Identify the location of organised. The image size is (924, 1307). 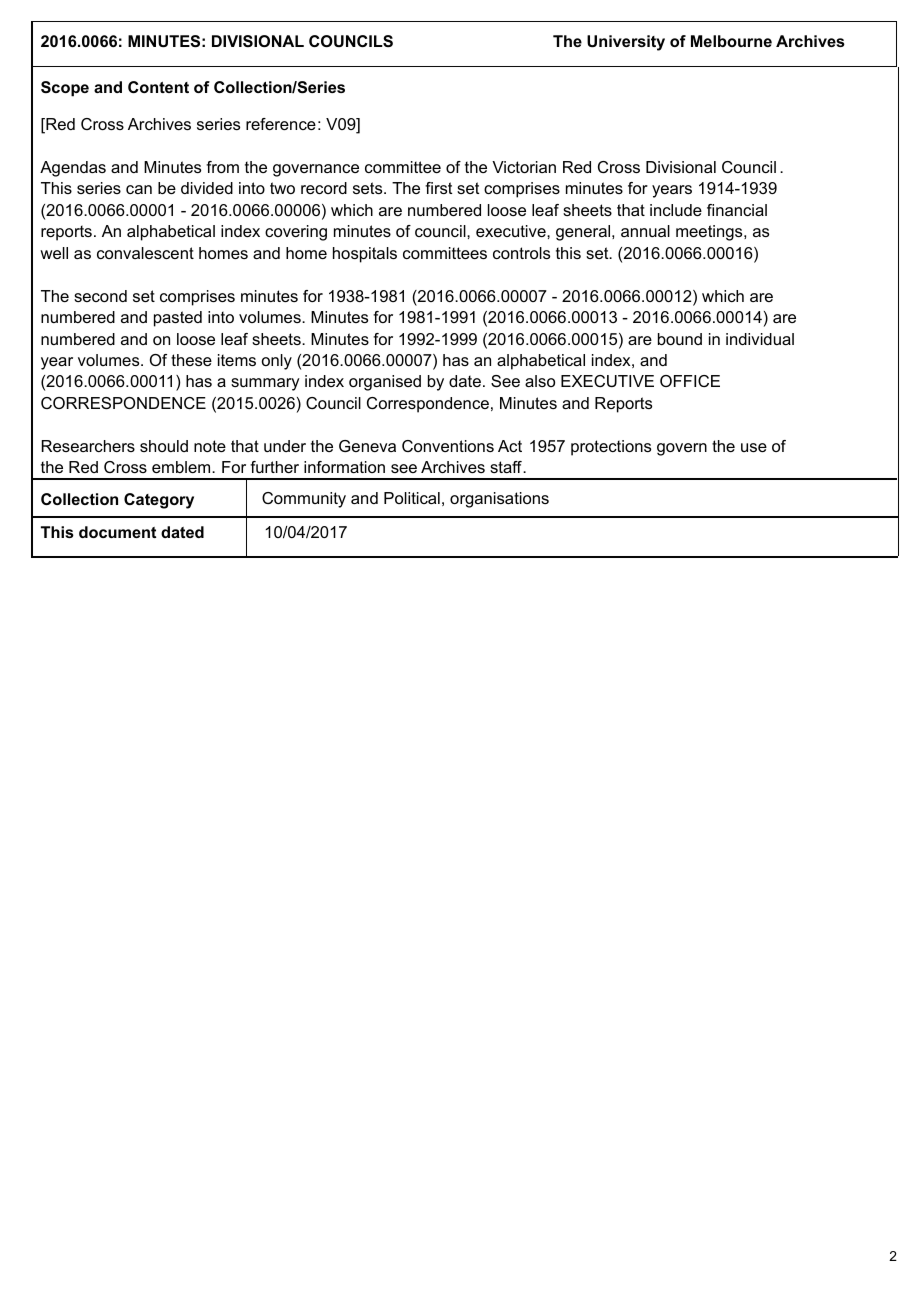
(385, 383).
